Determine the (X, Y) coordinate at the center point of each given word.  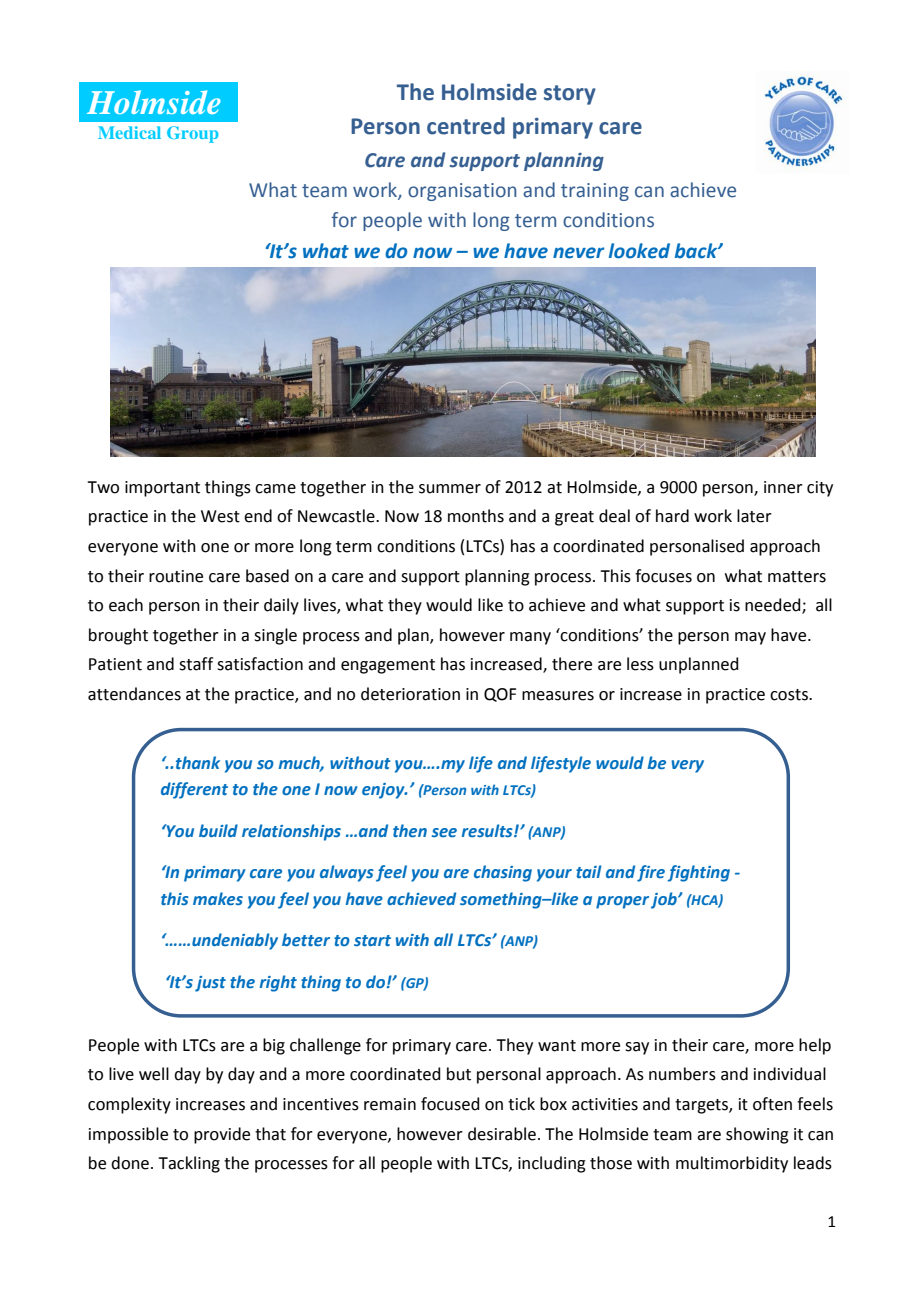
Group (192, 134)
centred (466, 126)
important (162, 489)
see (444, 832)
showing (757, 1135)
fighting (698, 873)
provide (222, 1135)
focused (450, 1104)
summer (450, 489)
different (194, 790)
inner (783, 487)
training (595, 192)
